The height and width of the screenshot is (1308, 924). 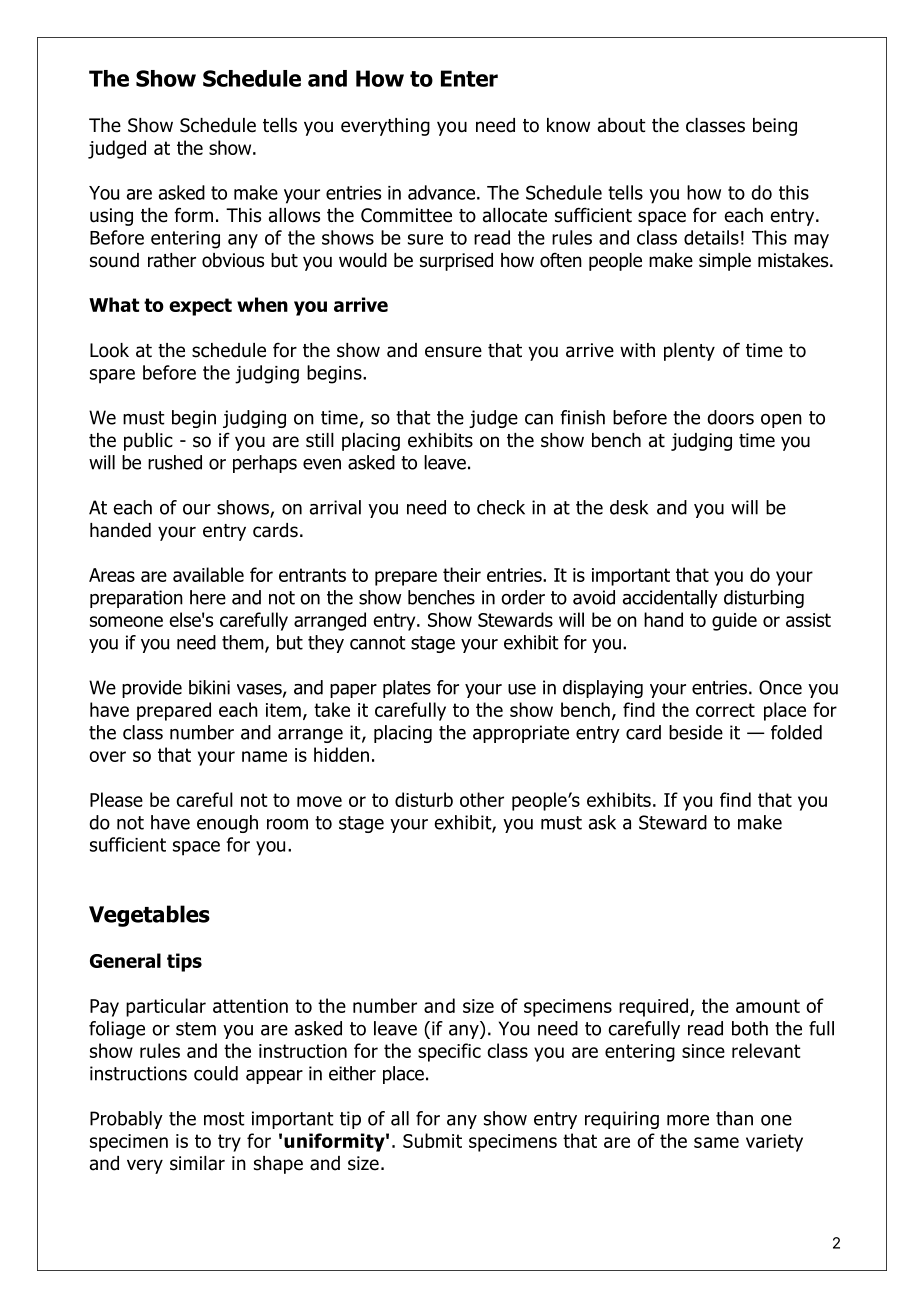 I want to click on guide, so click(x=734, y=621).
